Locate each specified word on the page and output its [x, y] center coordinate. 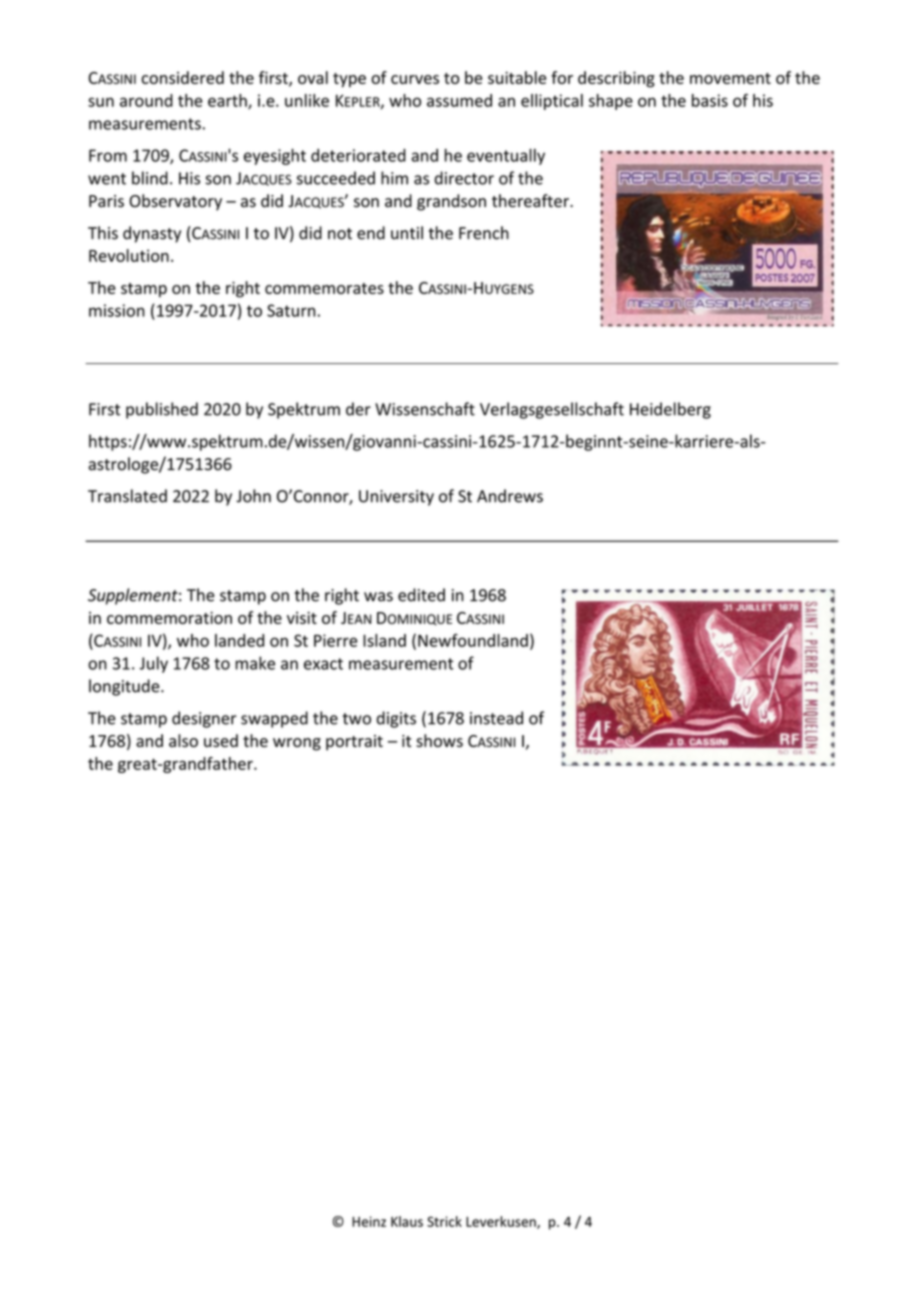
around [146, 100]
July [153, 664]
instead [496, 718]
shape [611, 102]
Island [384, 640]
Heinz [369, 1221]
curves [415, 79]
